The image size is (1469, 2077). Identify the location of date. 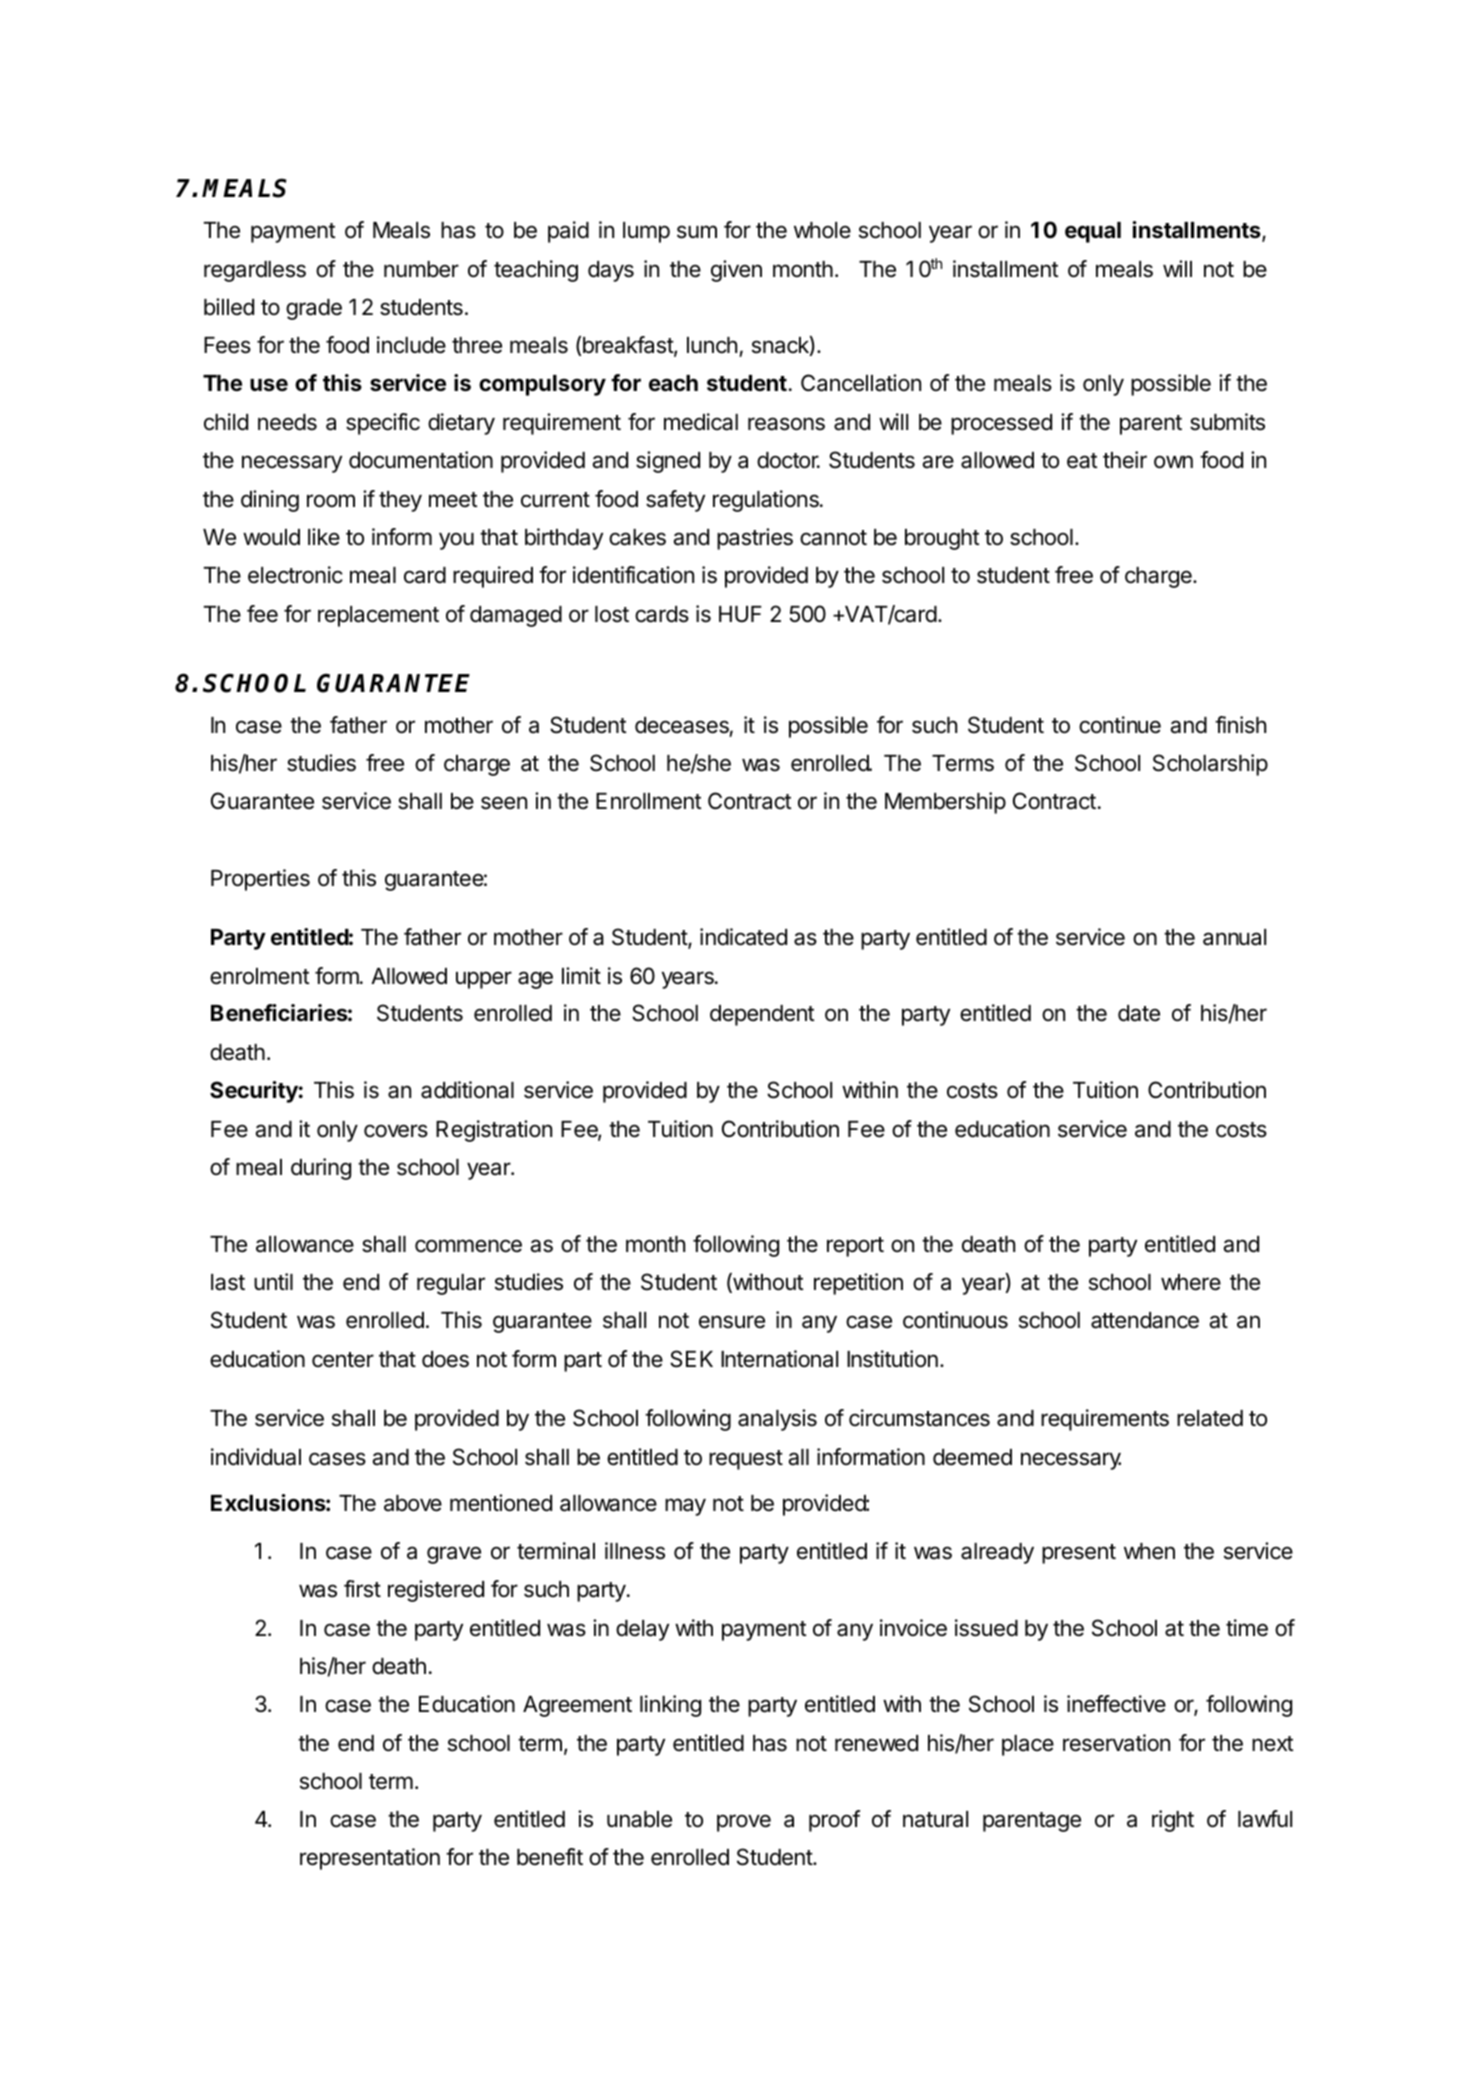
(1139, 1013).
